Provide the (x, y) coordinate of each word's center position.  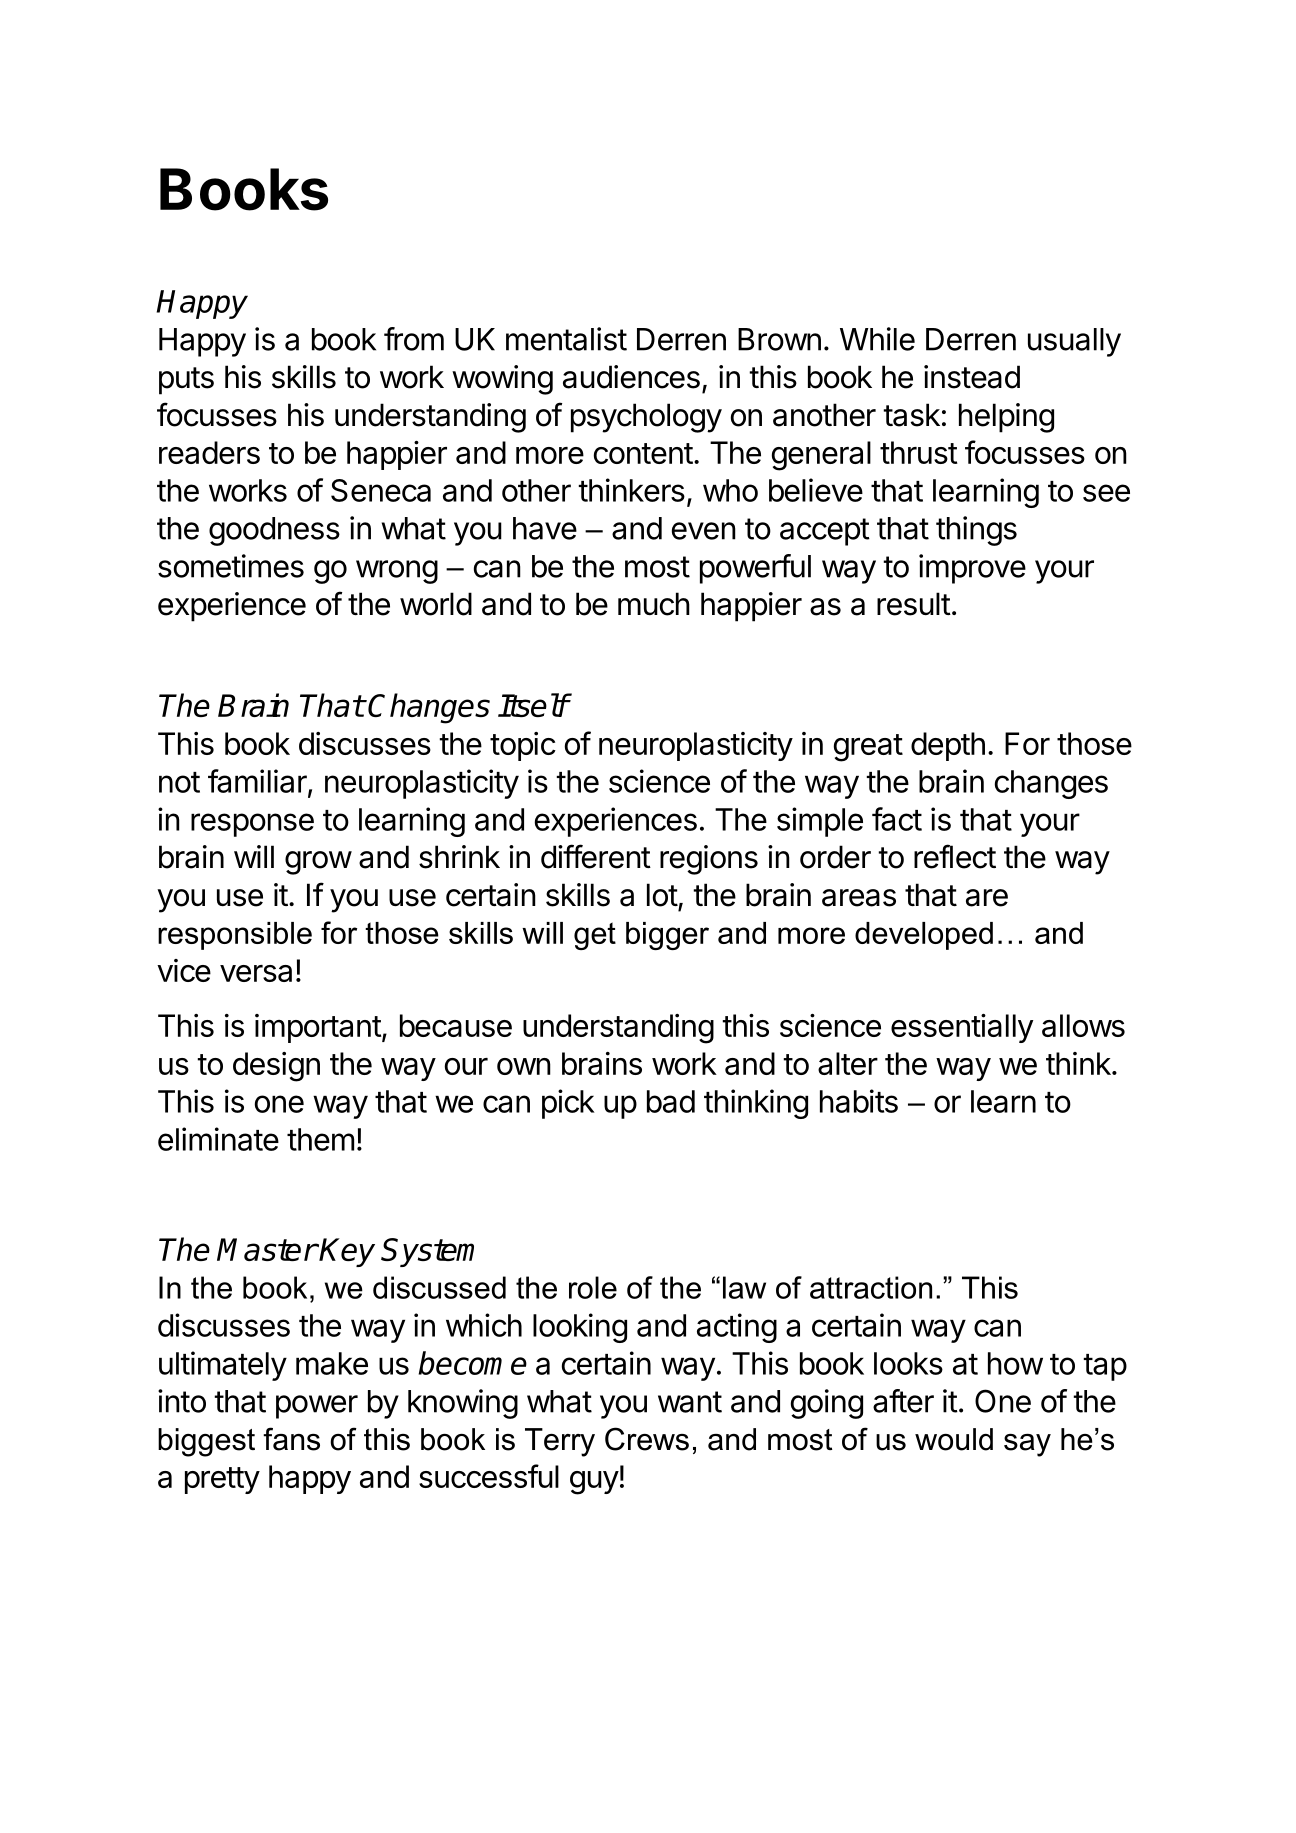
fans (291, 1439)
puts (186, 381)
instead (972, 377)
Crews (647, 1439)
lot (662, 895)
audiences (631, 377)
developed (924, 936)
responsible (235, 936)
